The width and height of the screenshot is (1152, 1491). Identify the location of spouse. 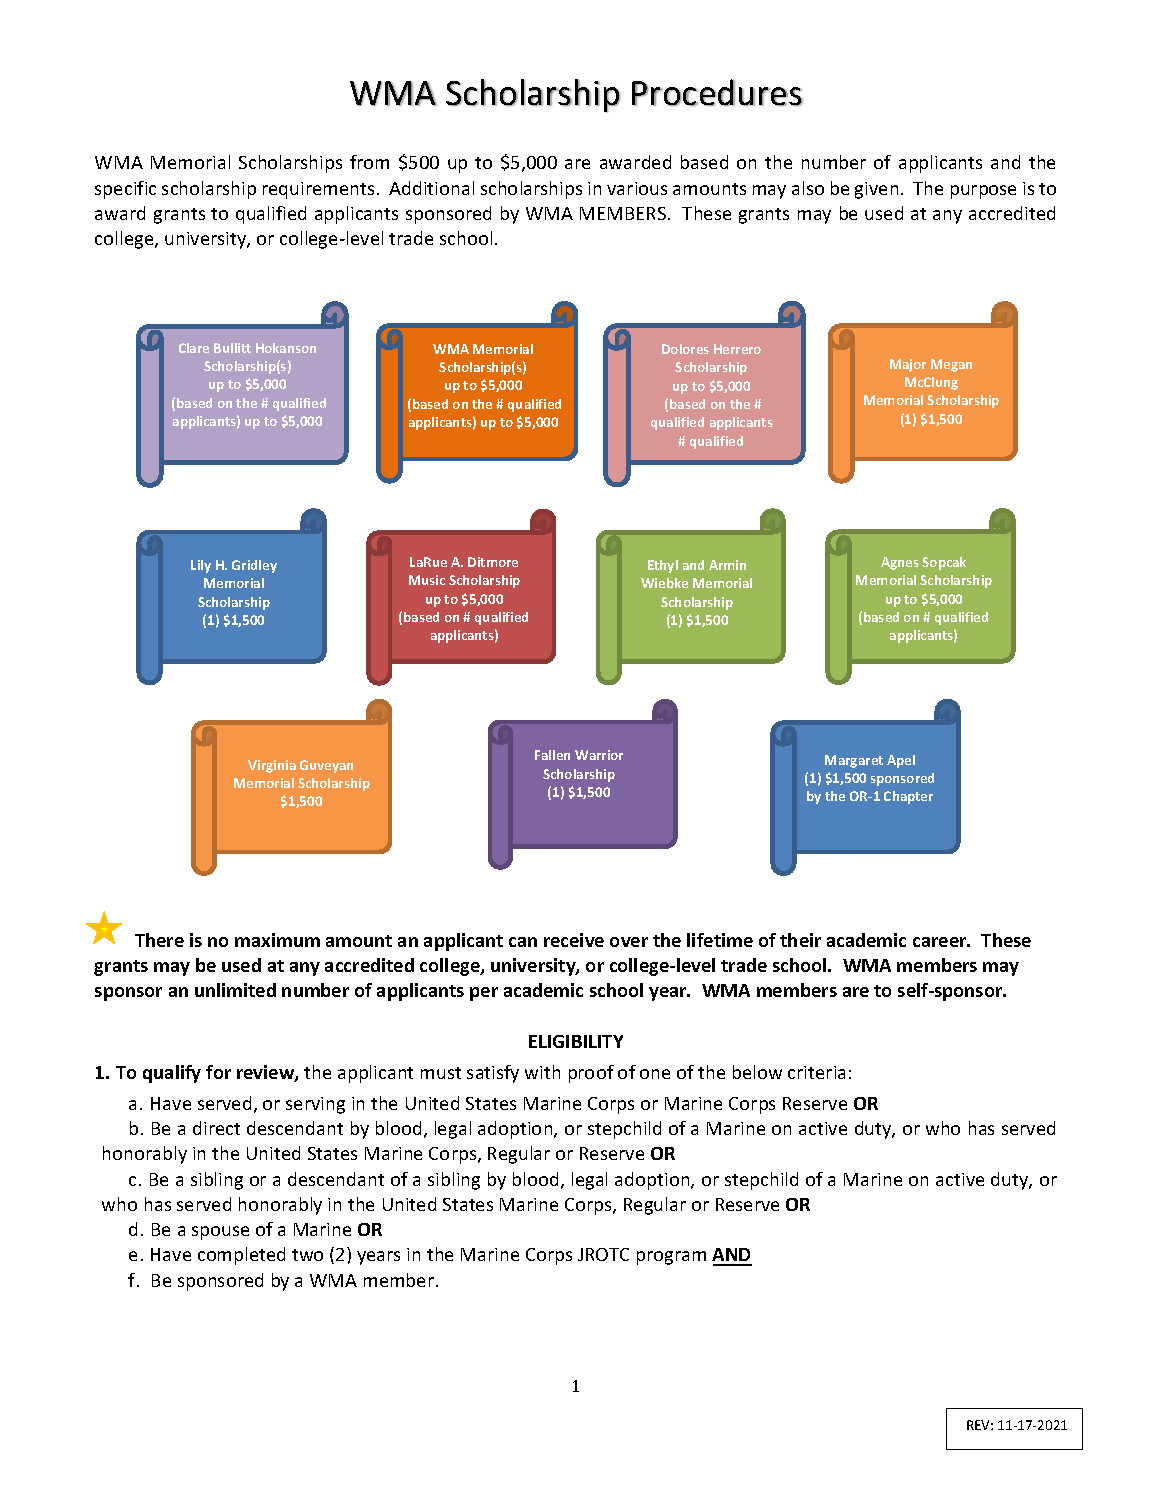
(220, 1233).
